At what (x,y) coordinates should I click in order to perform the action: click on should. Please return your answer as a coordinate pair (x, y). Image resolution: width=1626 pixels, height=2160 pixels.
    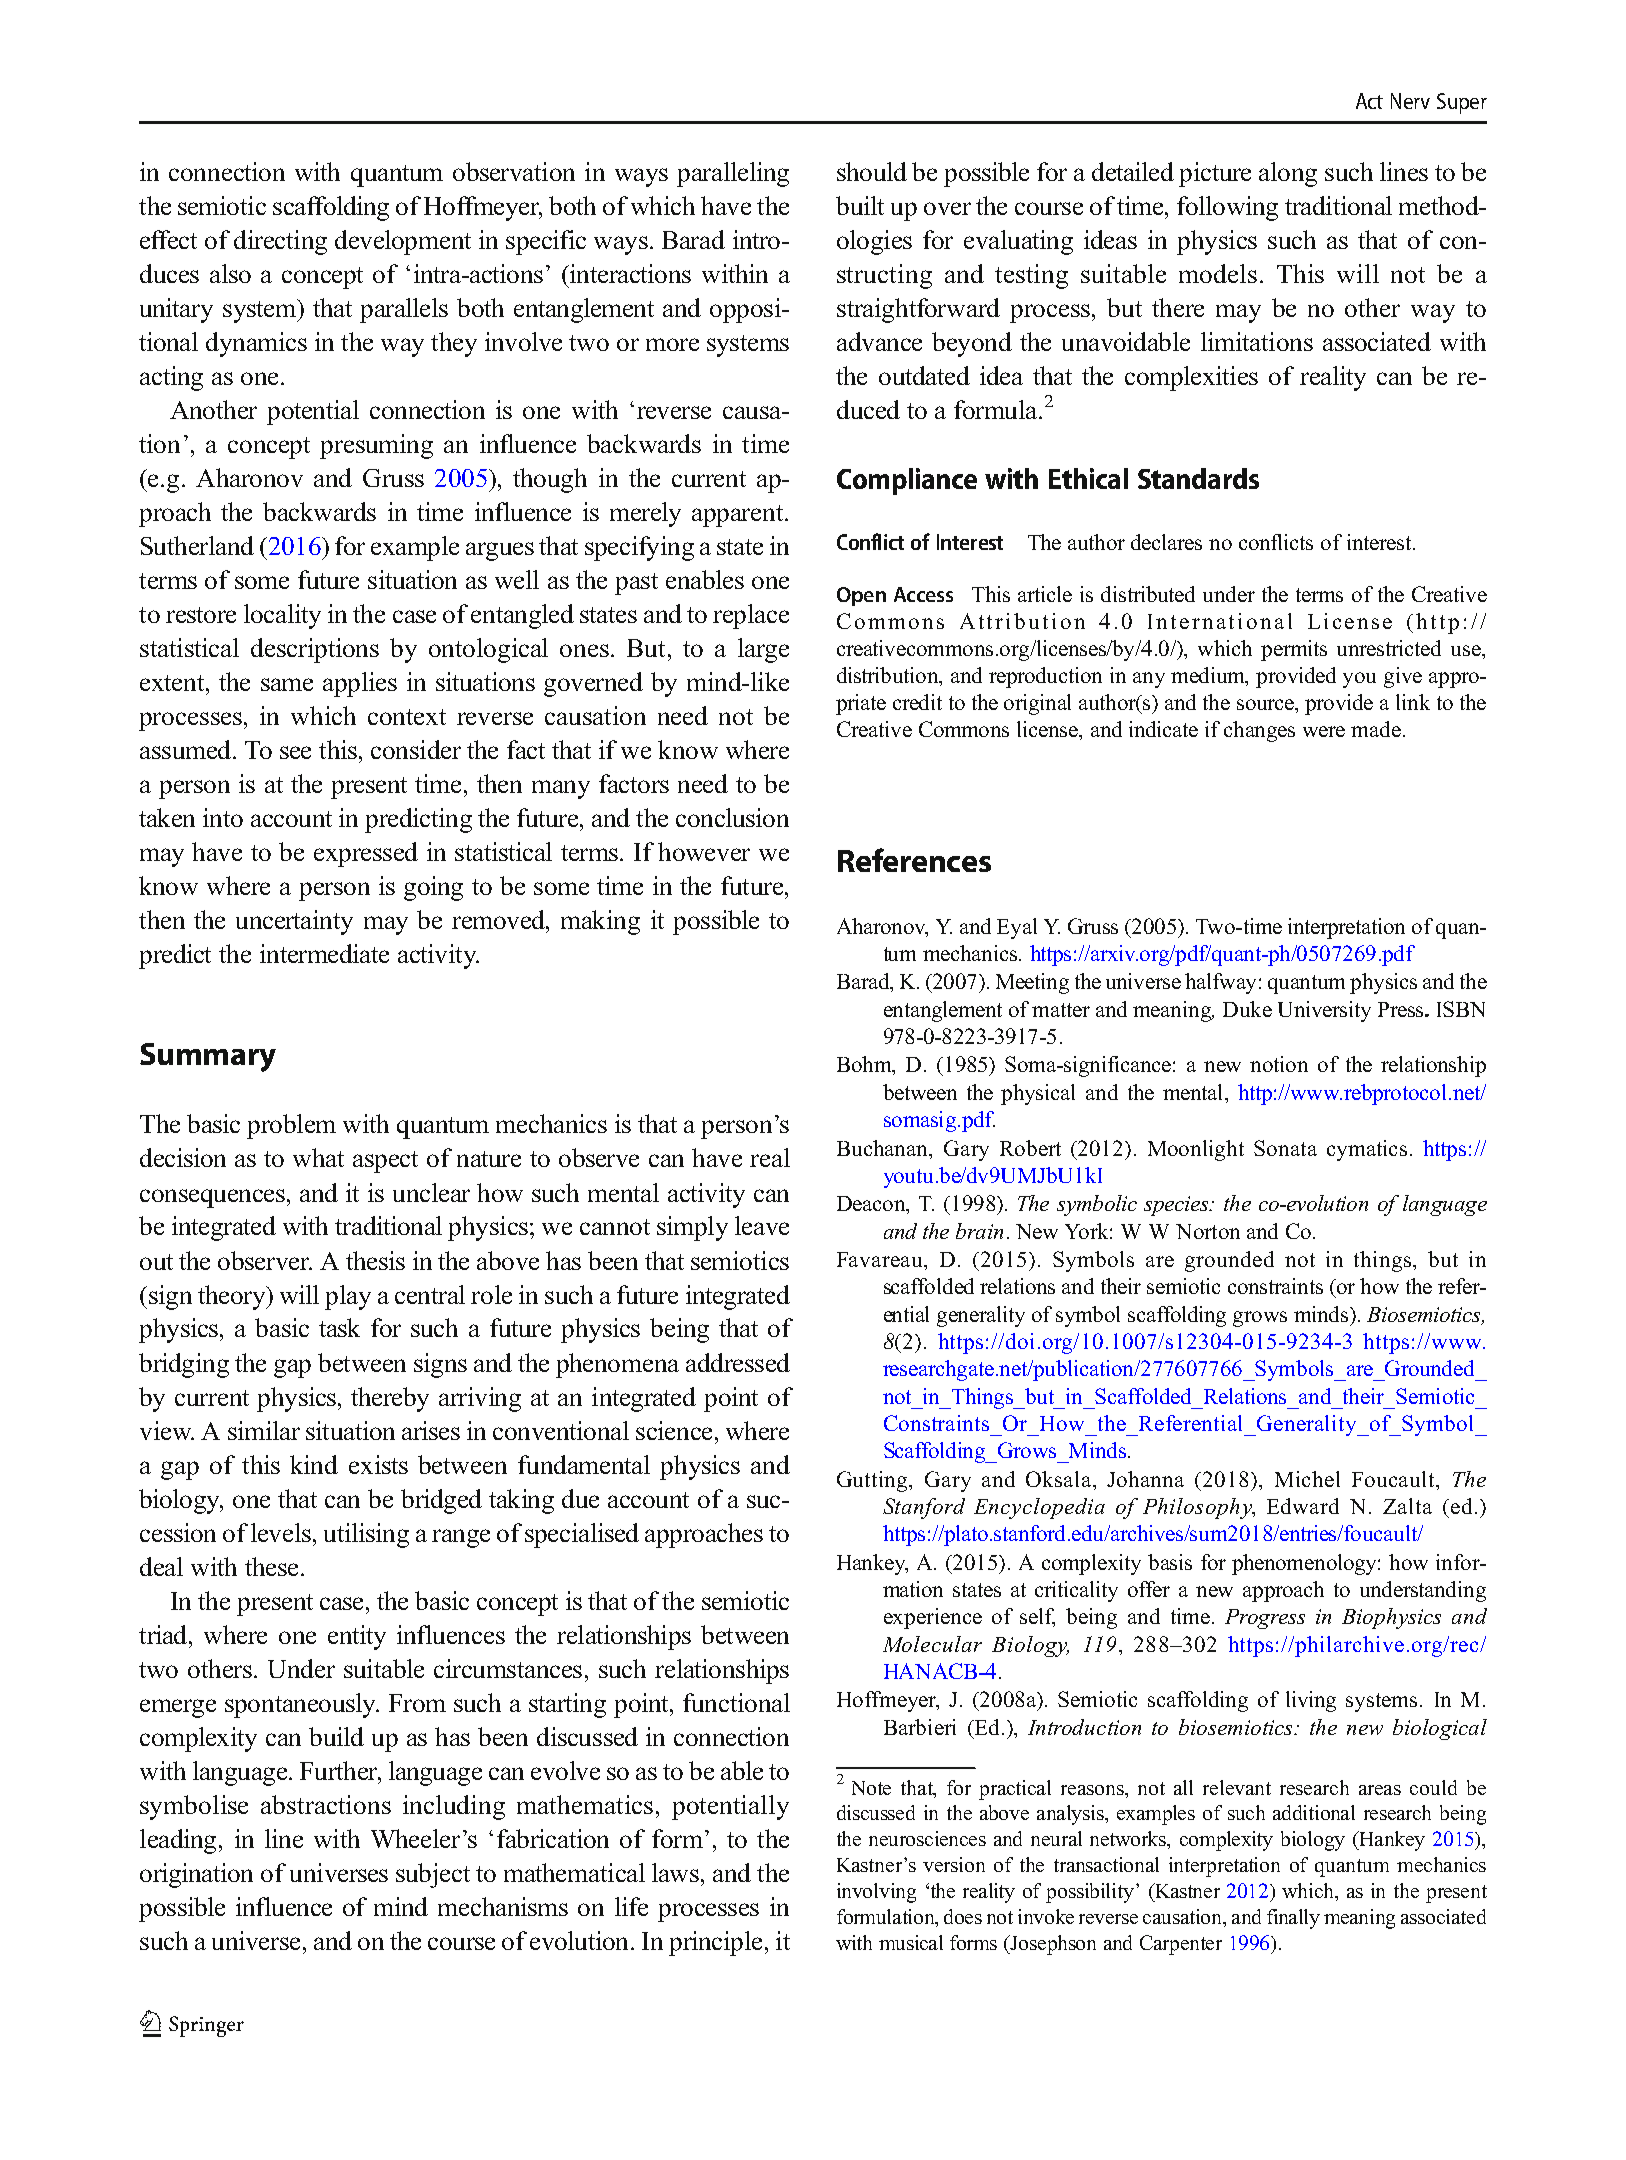
    Looking at the image, I should click on (872, 171).
